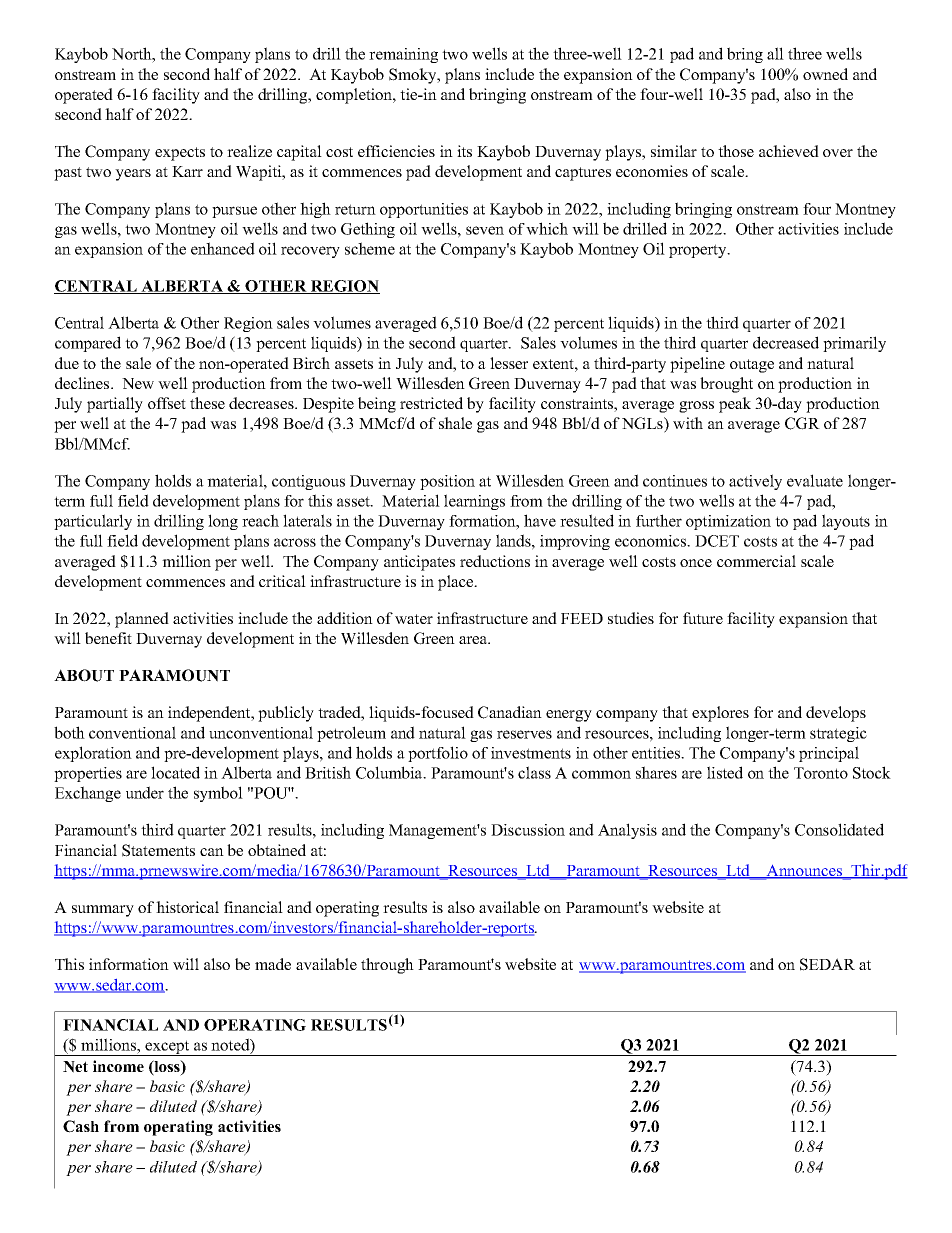 The height and width of the image is (1233, 952). I want to click on compared, so click(88, 344).
